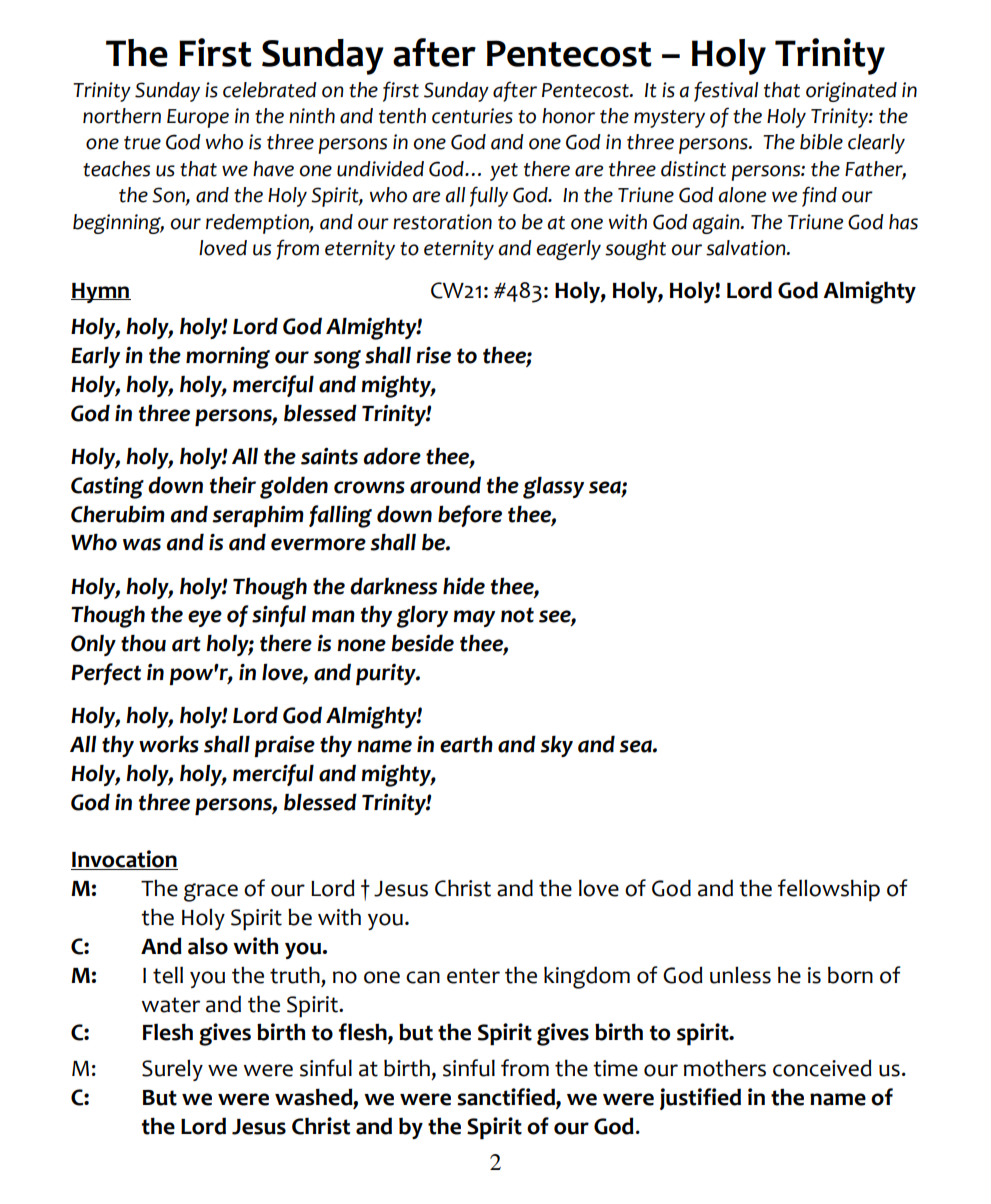  I want to click on bible, so click(821, 142).
